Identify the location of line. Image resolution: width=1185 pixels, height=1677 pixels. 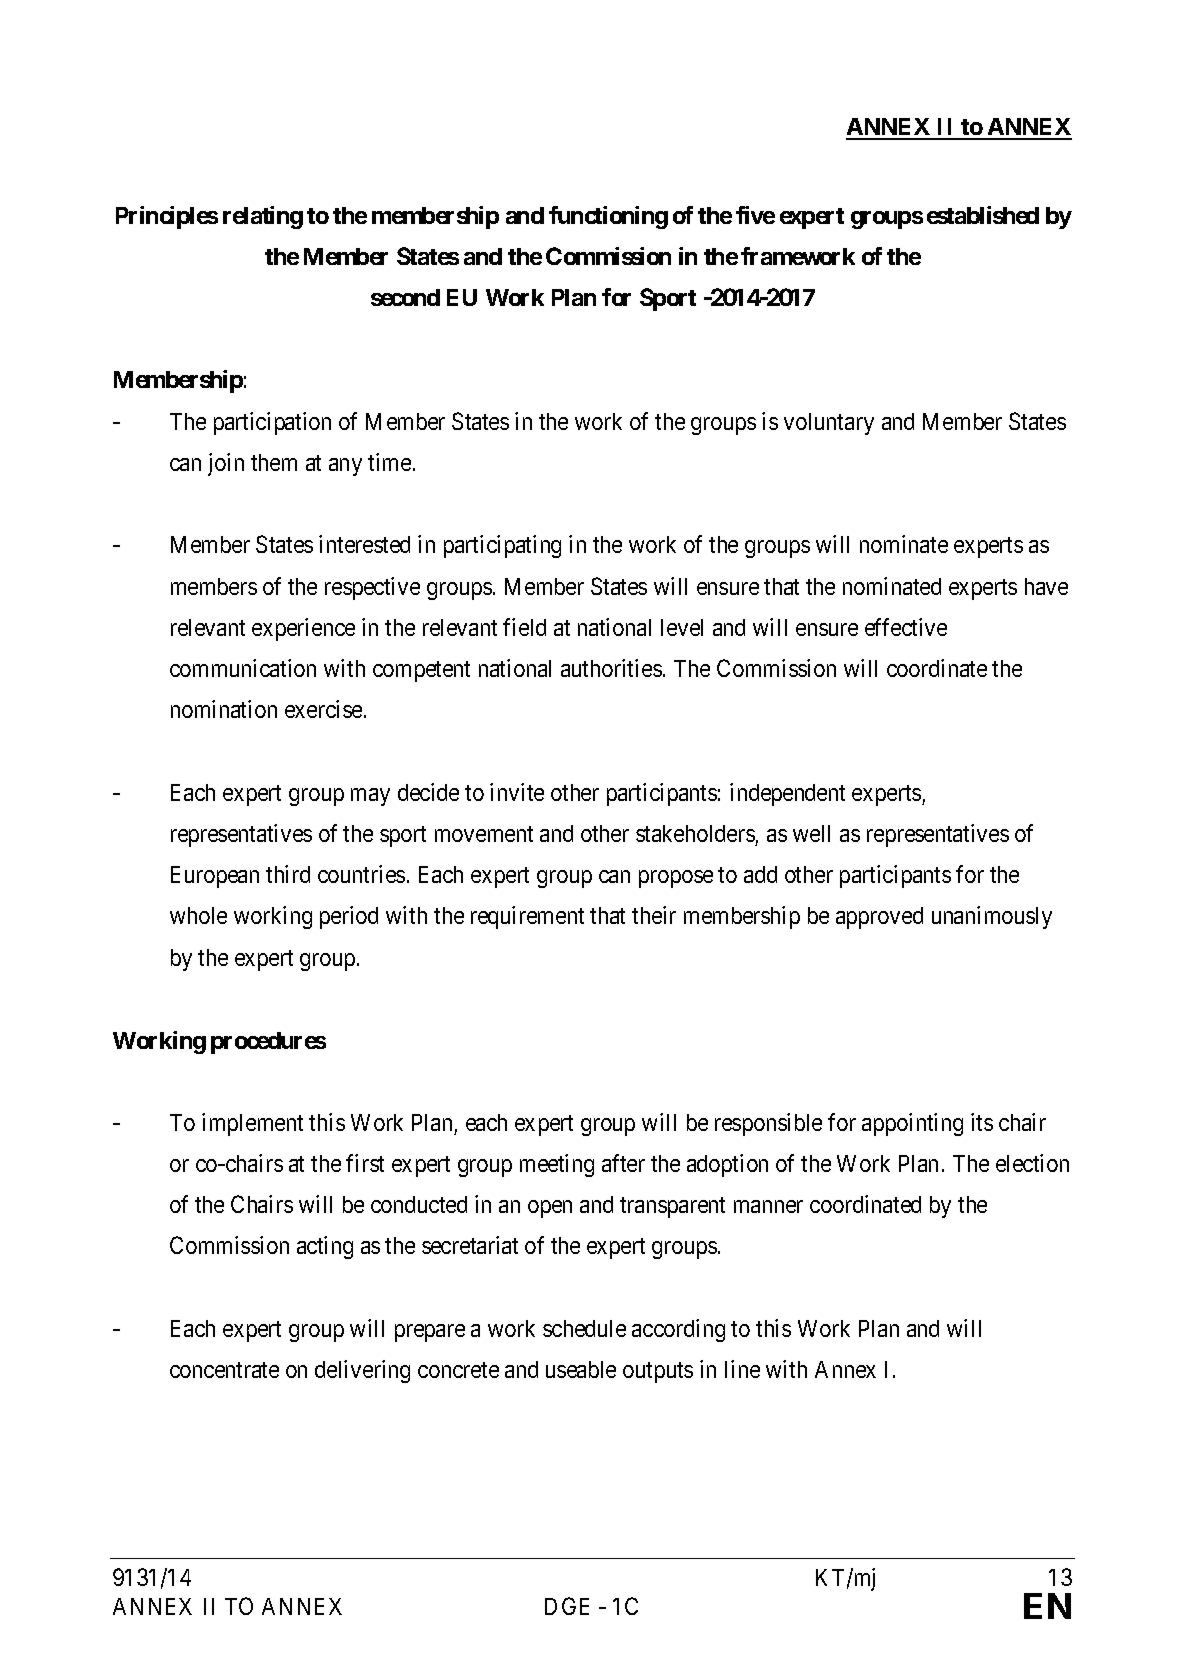
(742, 1369).
